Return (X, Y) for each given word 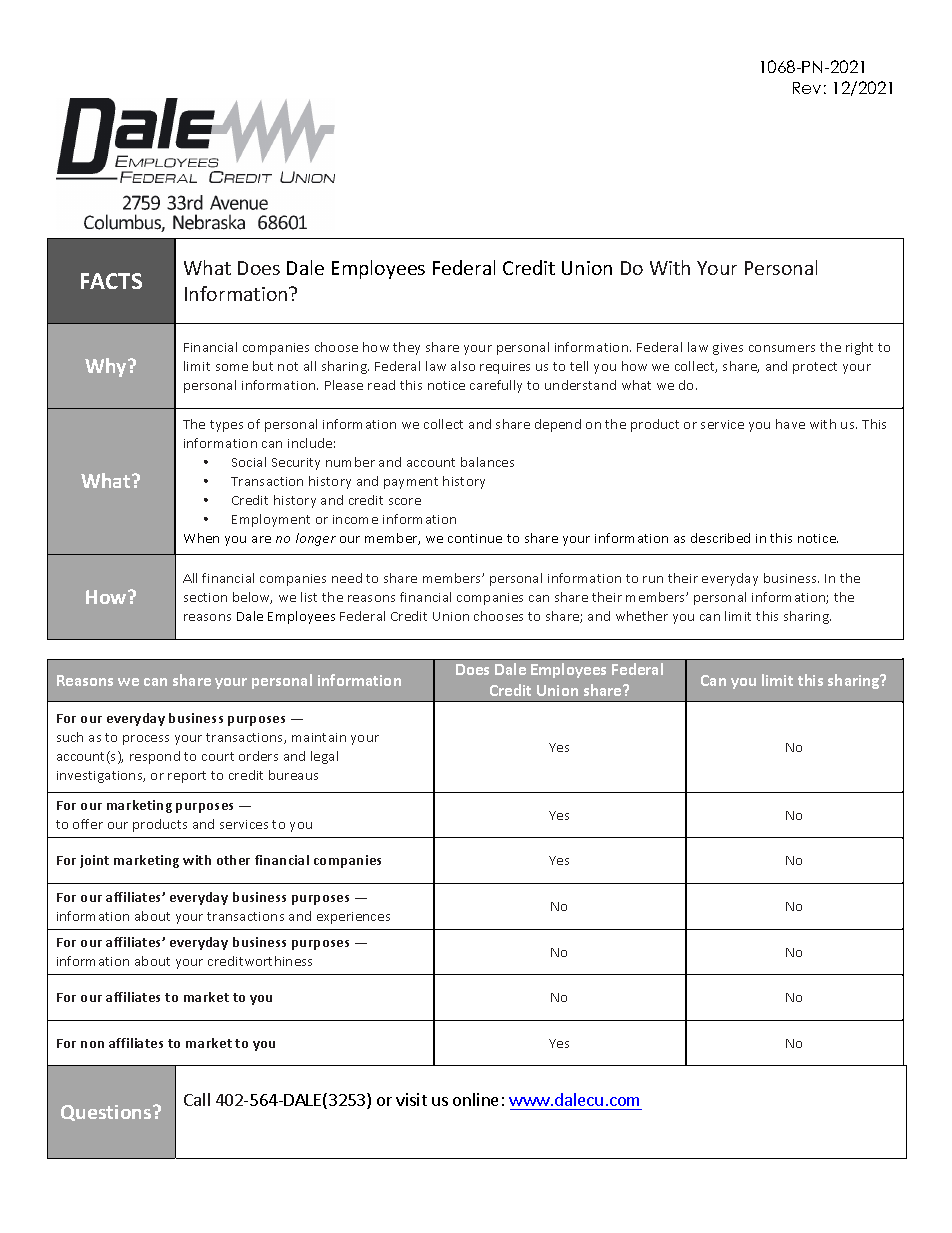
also (463, 366)
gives (728, 349)
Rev (807, 88)
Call (197, 1099)
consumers (782, 348)
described (720, 538)
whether (642, 616)
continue (475, 538)
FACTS (111, 281)
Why (107, 367)
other (233, 860)
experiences (353, 918)
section (205, 597)
